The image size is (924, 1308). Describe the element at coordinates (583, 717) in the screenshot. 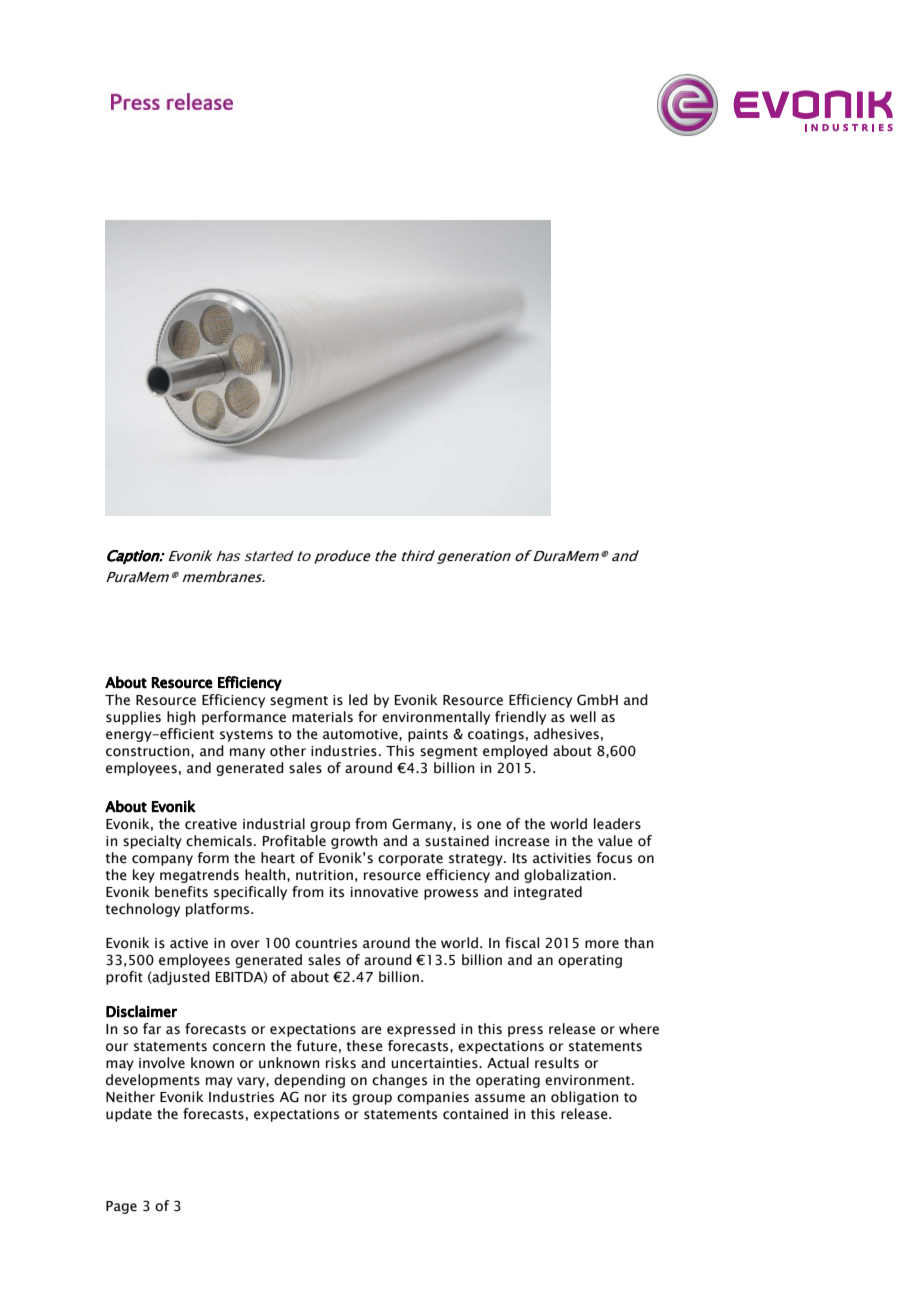

I see `well` at that location.
